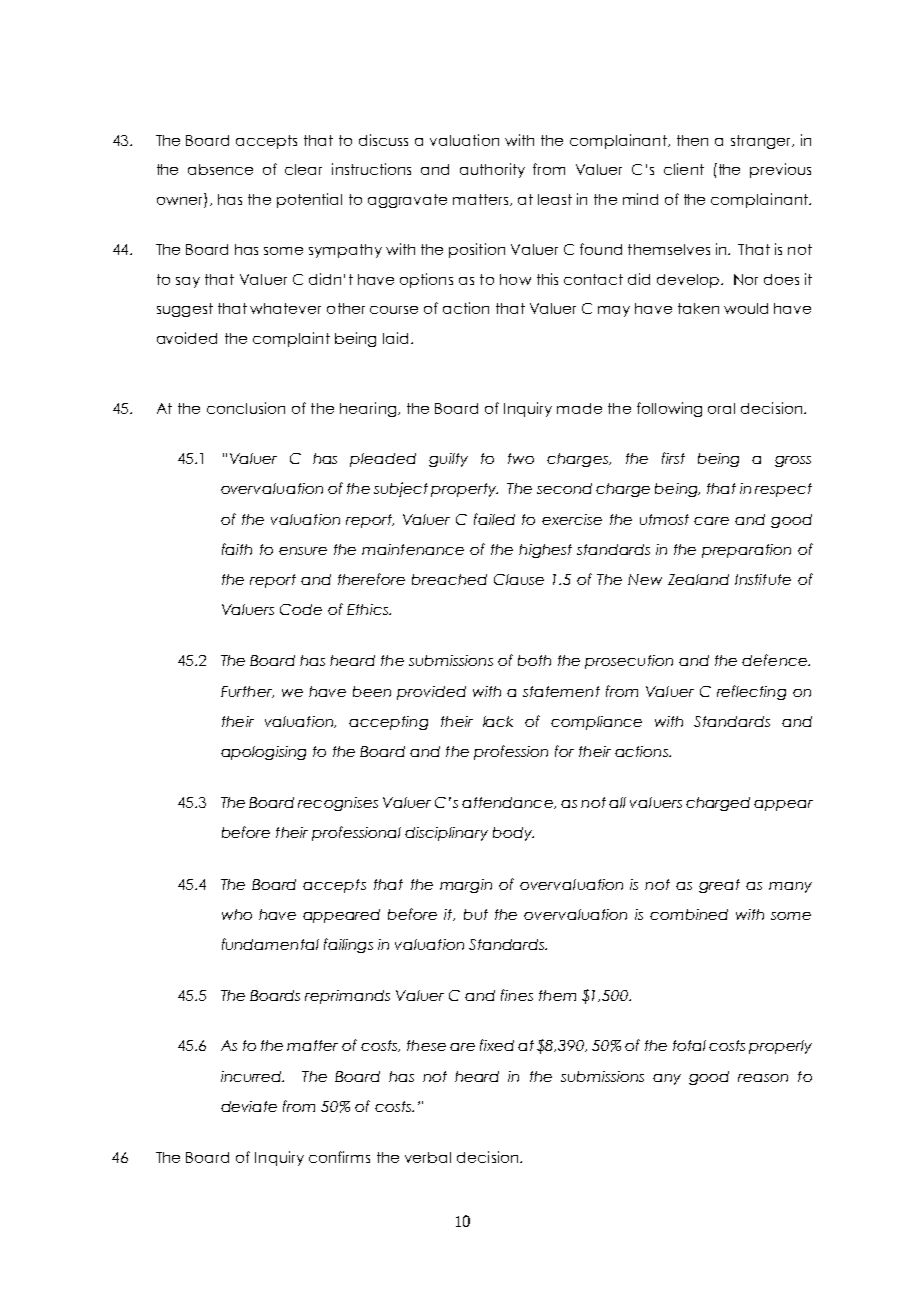  Describe the element at coordinates (521, 458) in the screenshot. I see `two` at that location.
